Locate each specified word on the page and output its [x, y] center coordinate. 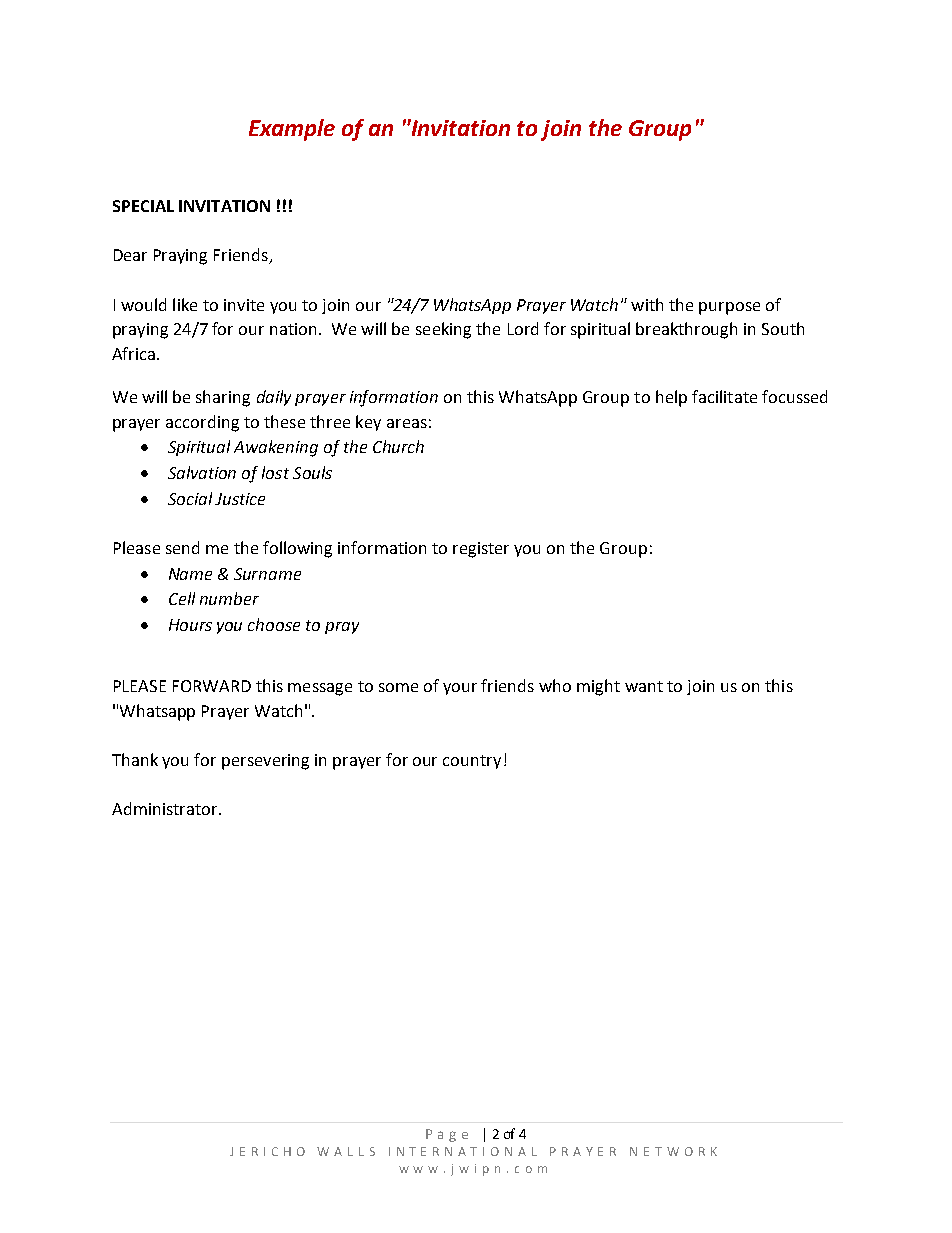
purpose [729, 308]
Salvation [202, 472]
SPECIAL [143, 206]
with [647, 304]
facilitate [724, 396]
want [644, 686]
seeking [443, 330]
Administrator [166, 808]
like [185, 304]
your [460, 689]
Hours [190, 625]
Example [292, 130]
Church [398, 446]
